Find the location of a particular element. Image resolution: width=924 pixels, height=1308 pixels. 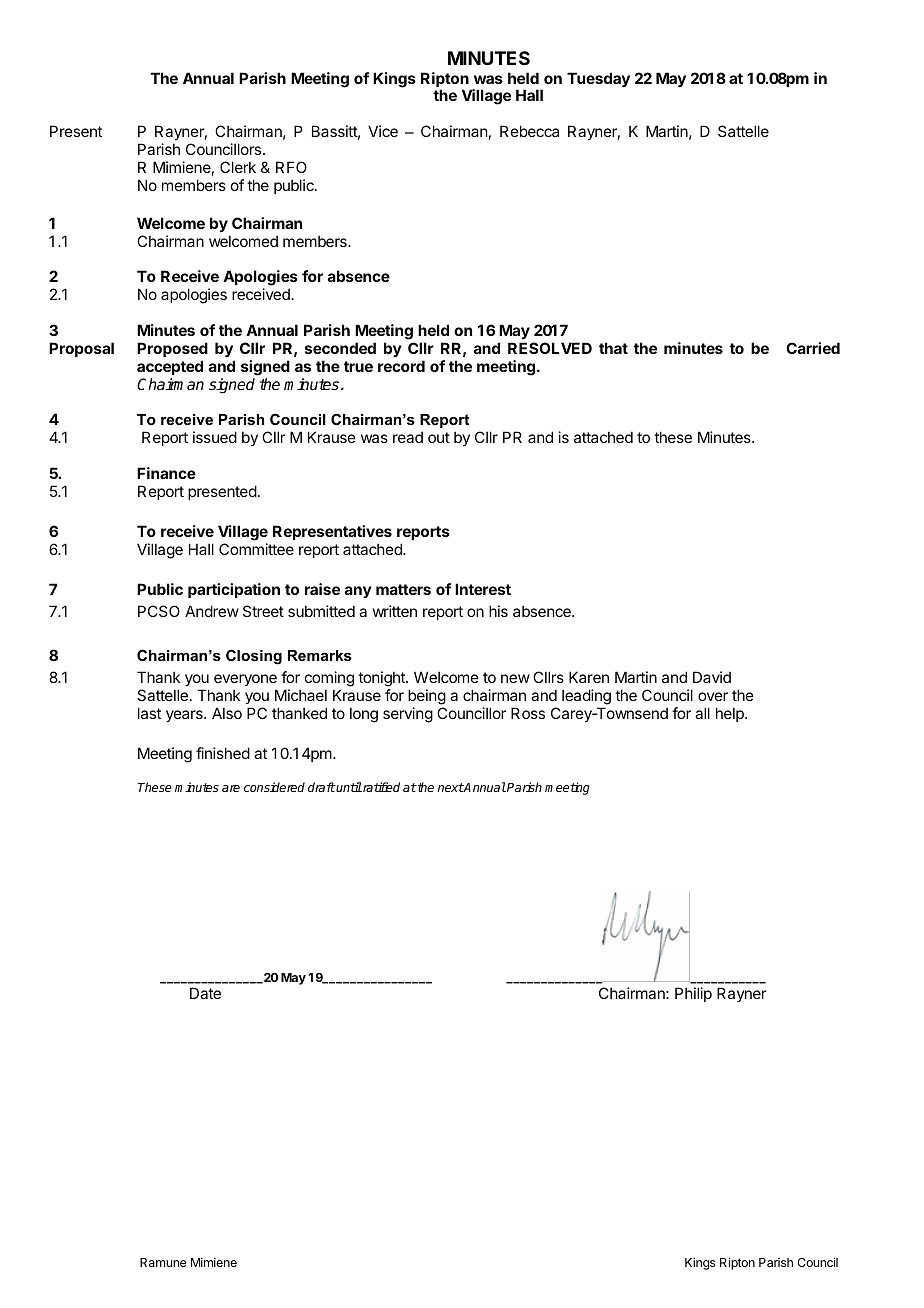

finished is located at coordinates (223, 753).
